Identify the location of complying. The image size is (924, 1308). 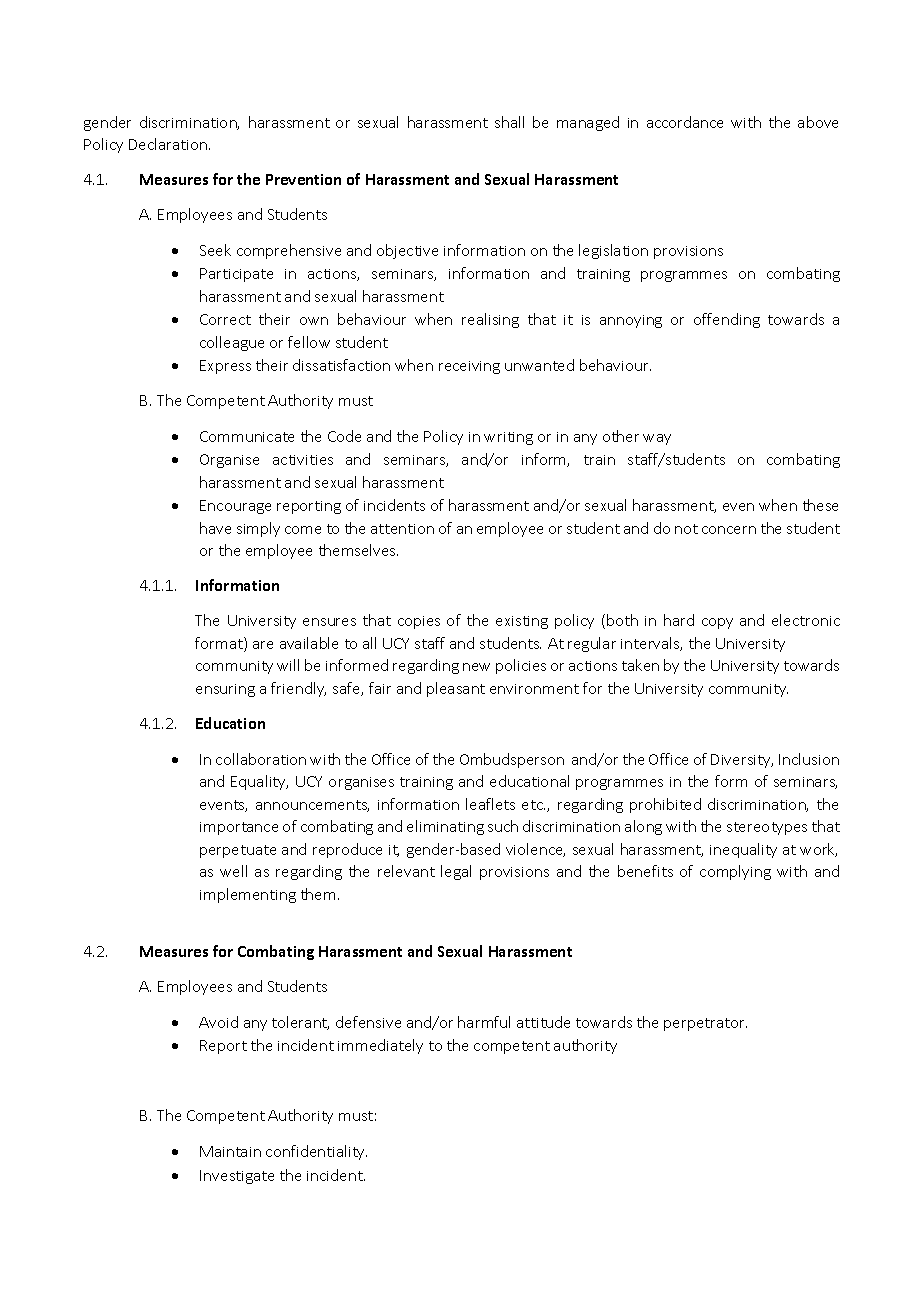
(735, 872).
